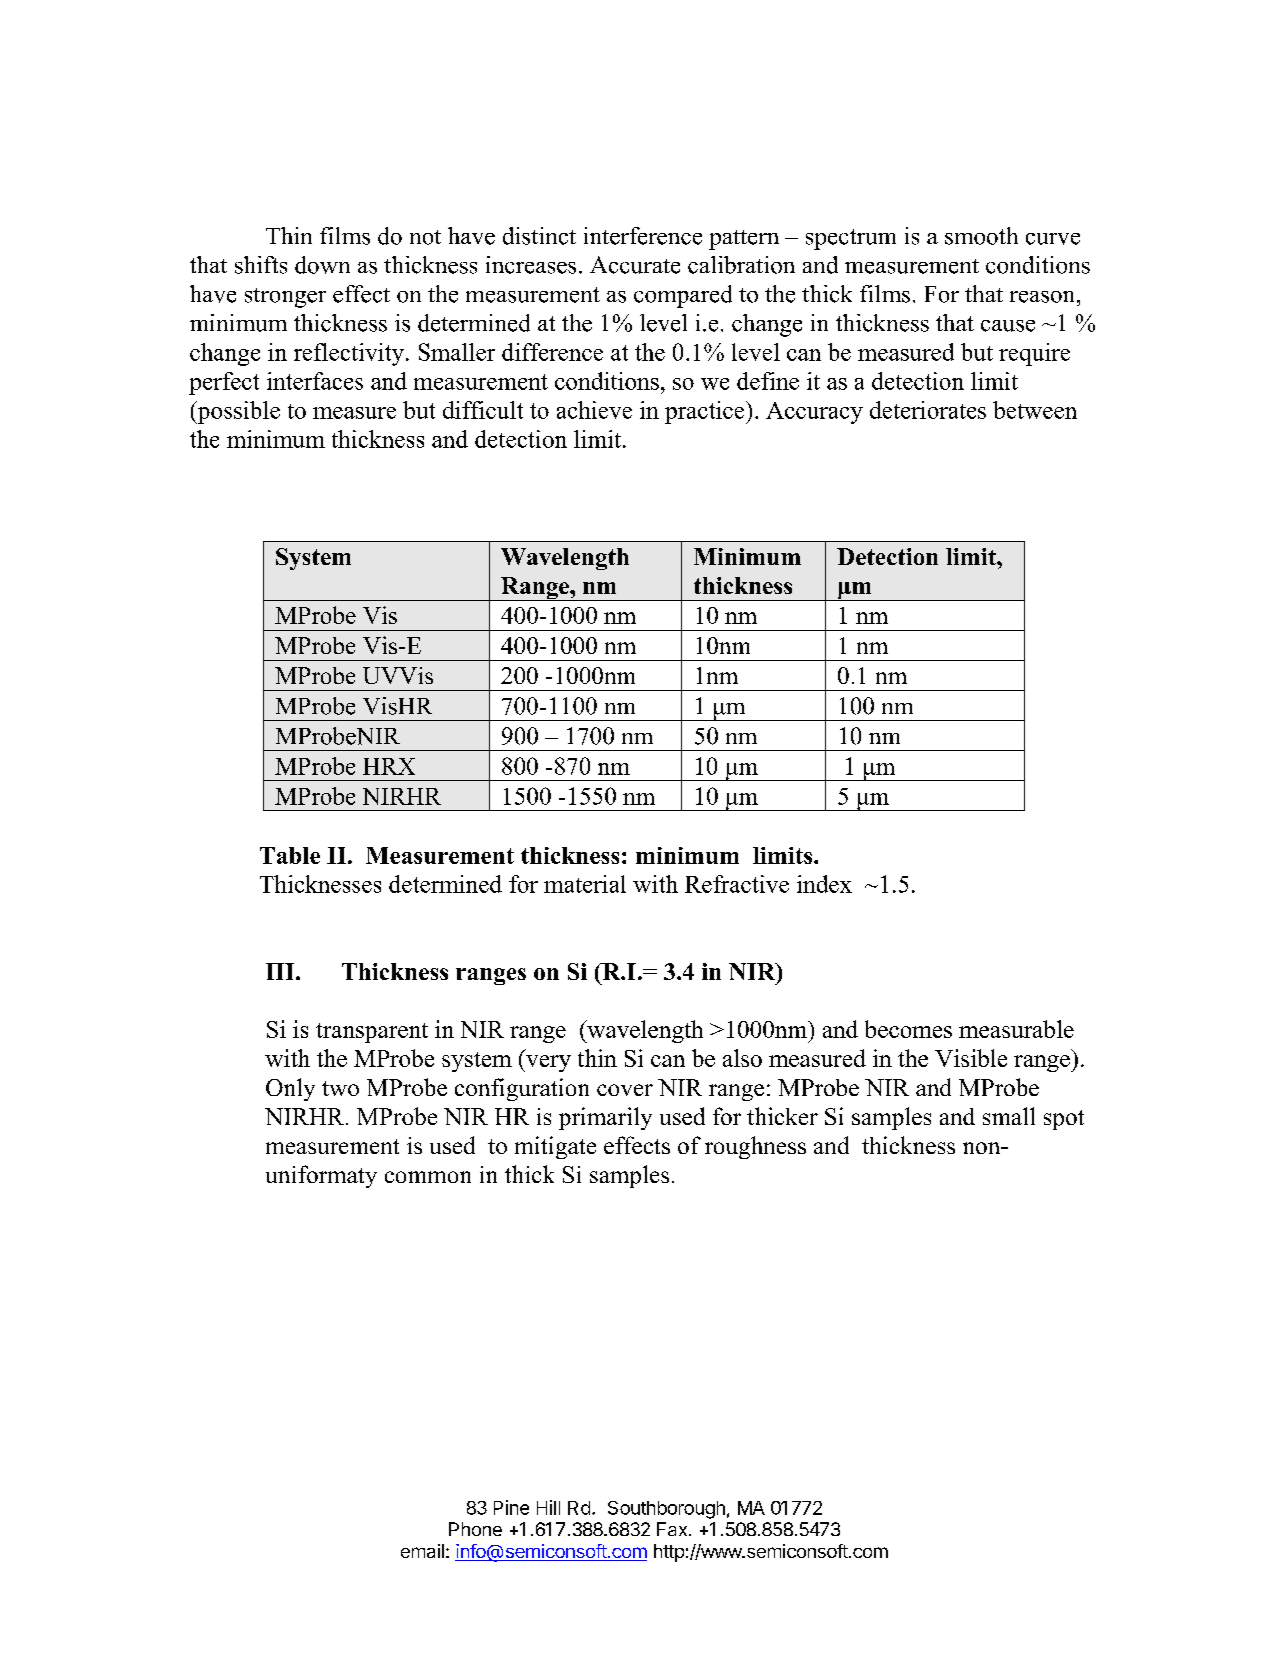 This screenshot has height=1667, width=1288. What do you see at coordinates (555, 1147) in the screenshot?
I see `mitigate` at bounding box center [555, 1147].
